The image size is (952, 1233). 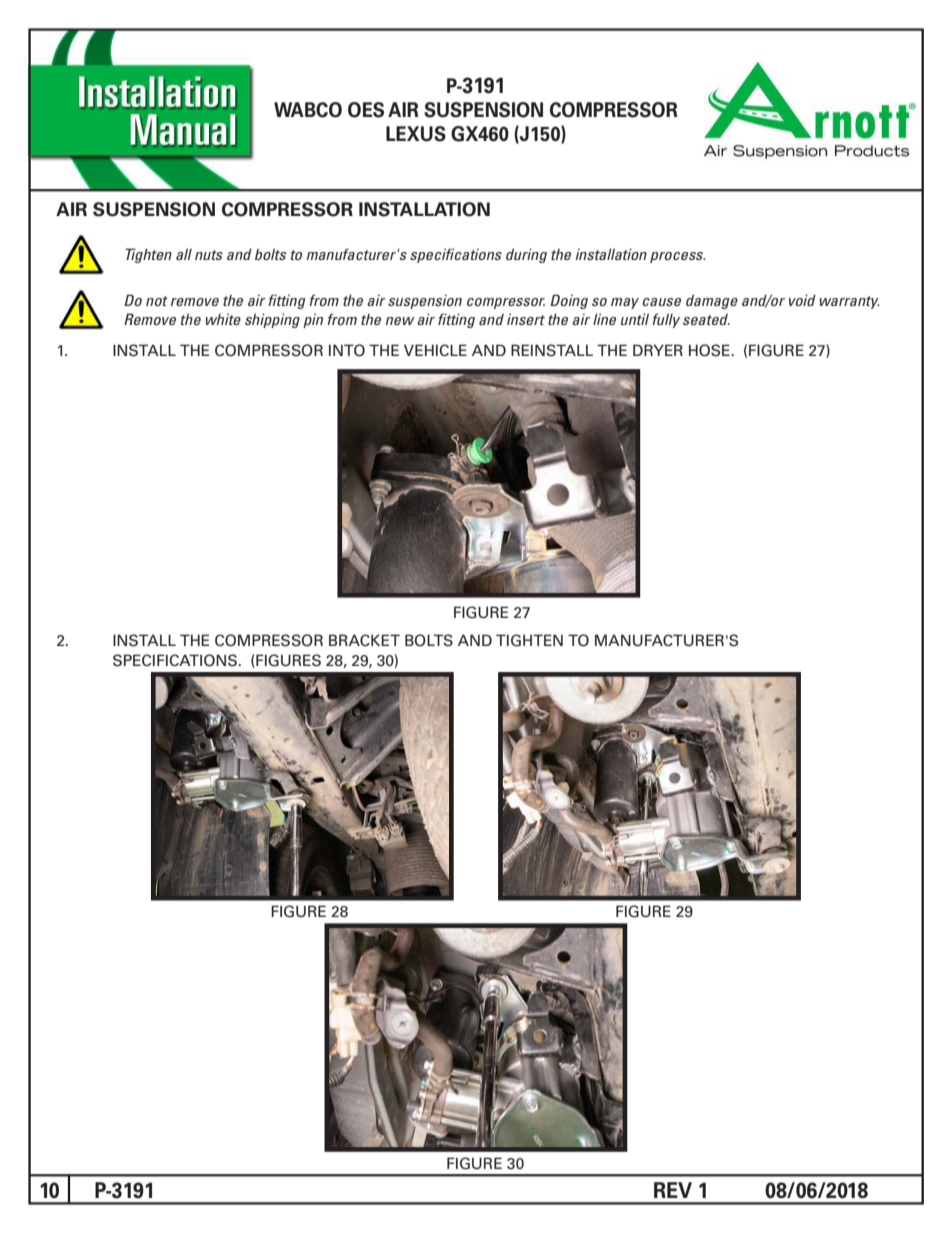 What do you see at coordinates (366, 110) in the document?
I see `OES` at bounding box center [366, 110].
